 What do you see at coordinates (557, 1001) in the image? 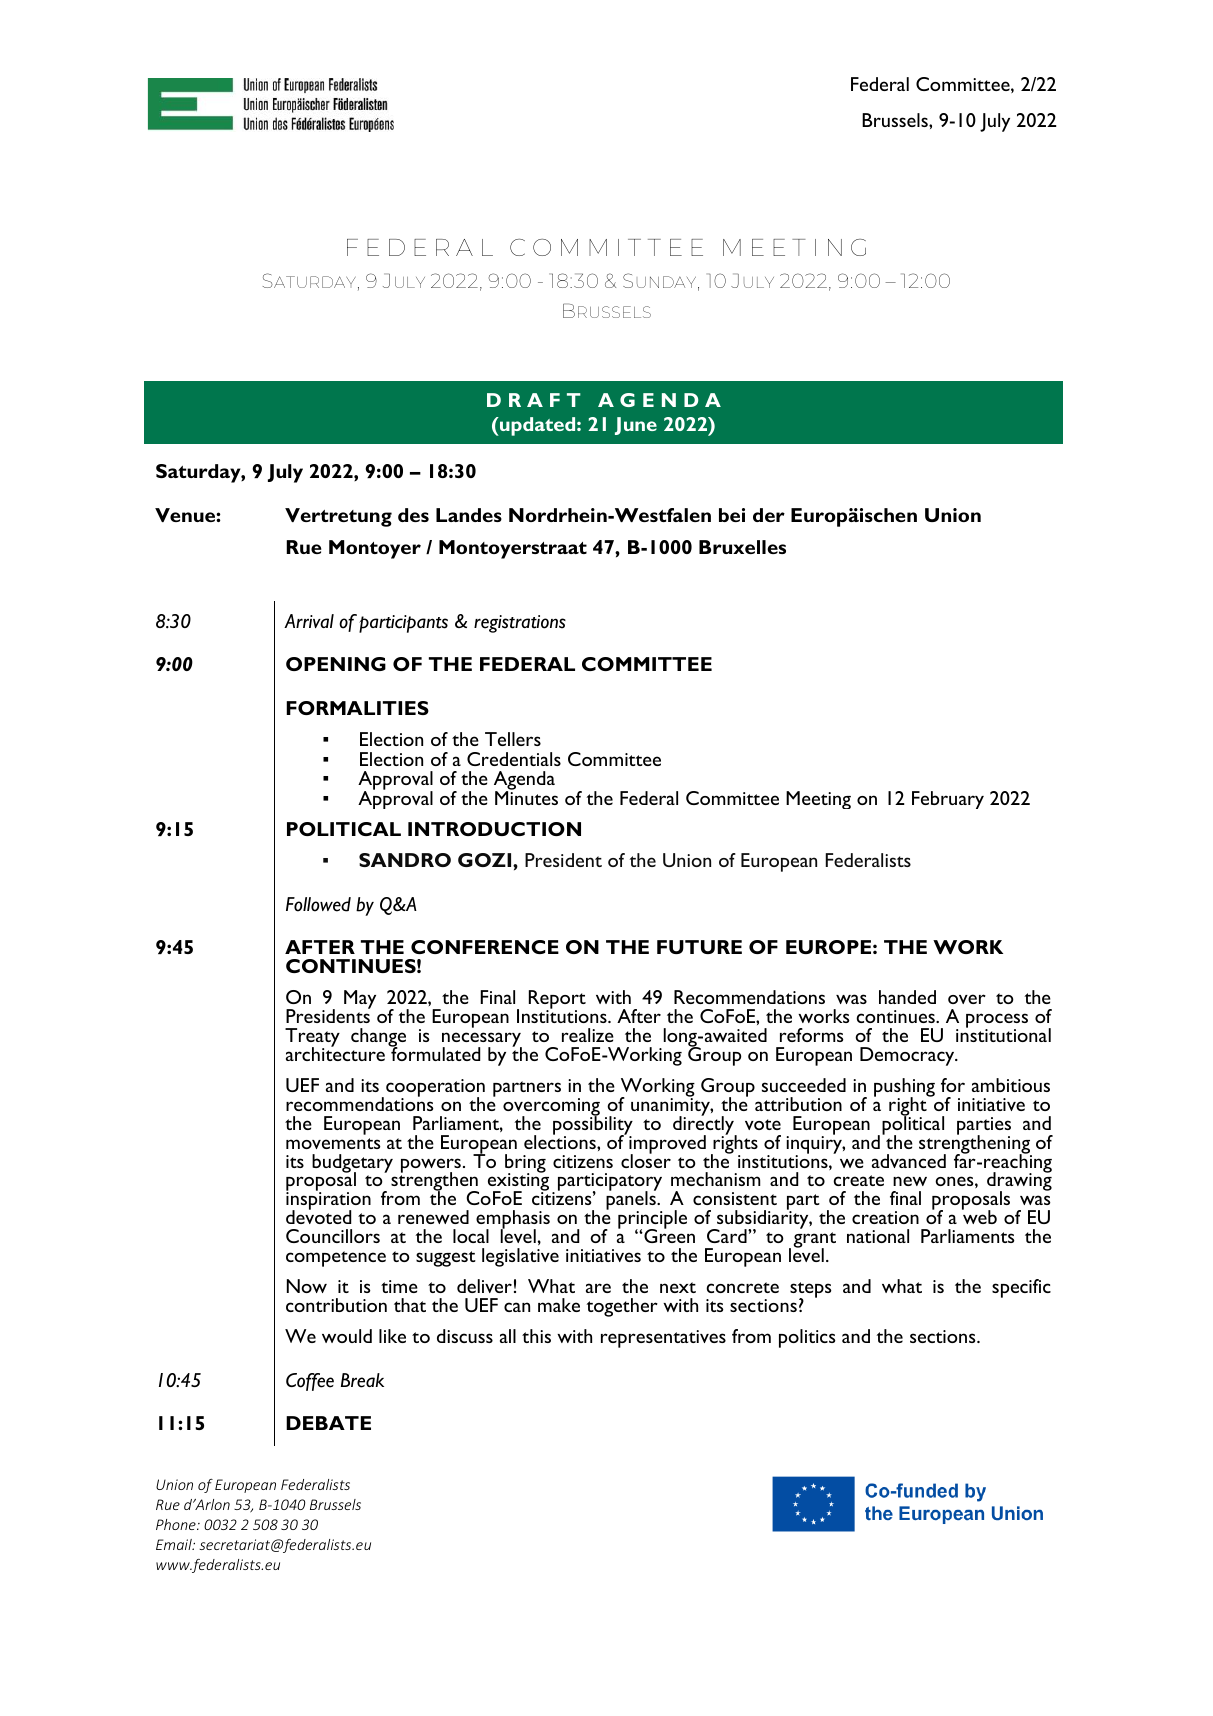
I see `Report` at bounding box center [557, 1001].
